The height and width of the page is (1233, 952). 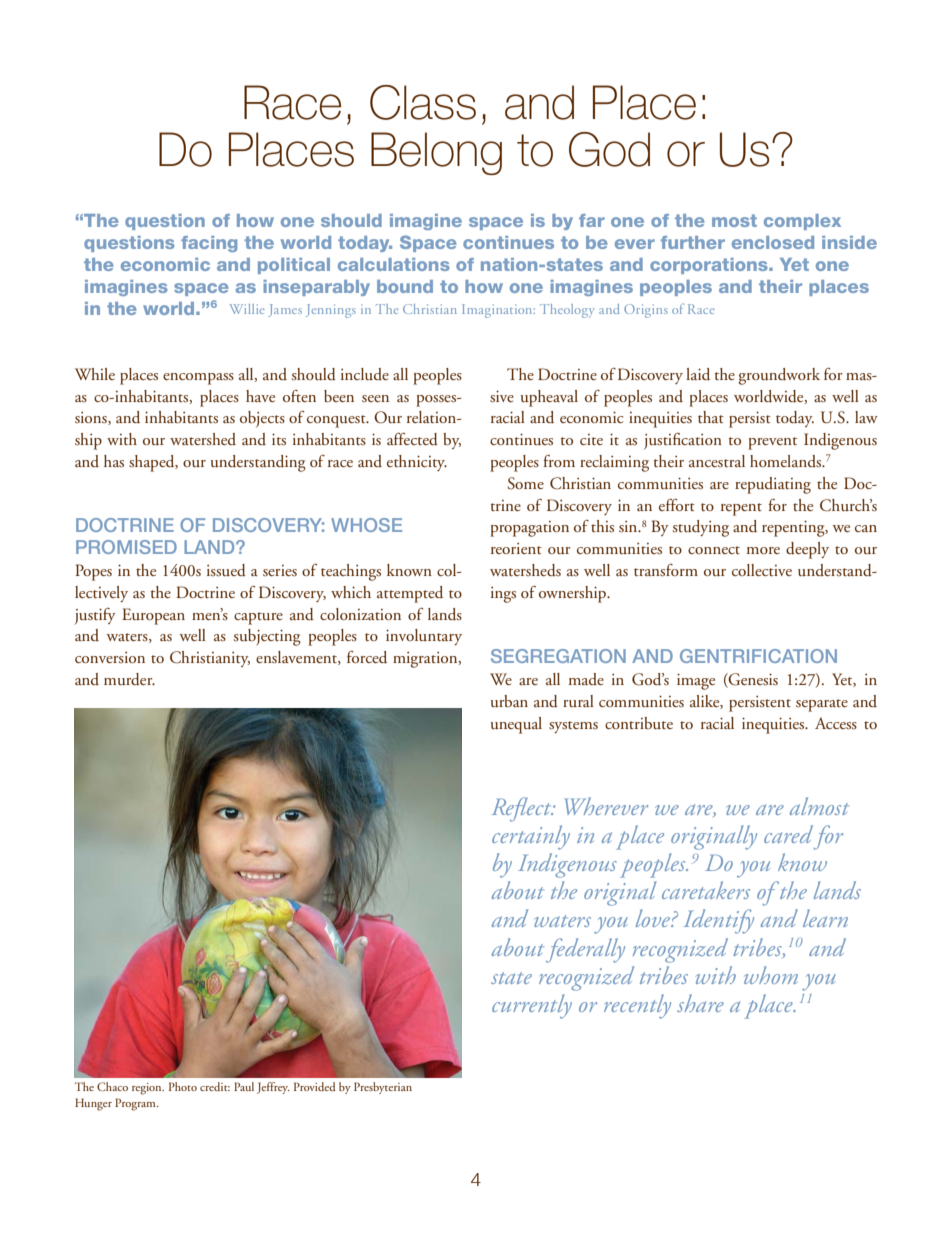 I want to click on Photo, so click(x=183, y=1086).
